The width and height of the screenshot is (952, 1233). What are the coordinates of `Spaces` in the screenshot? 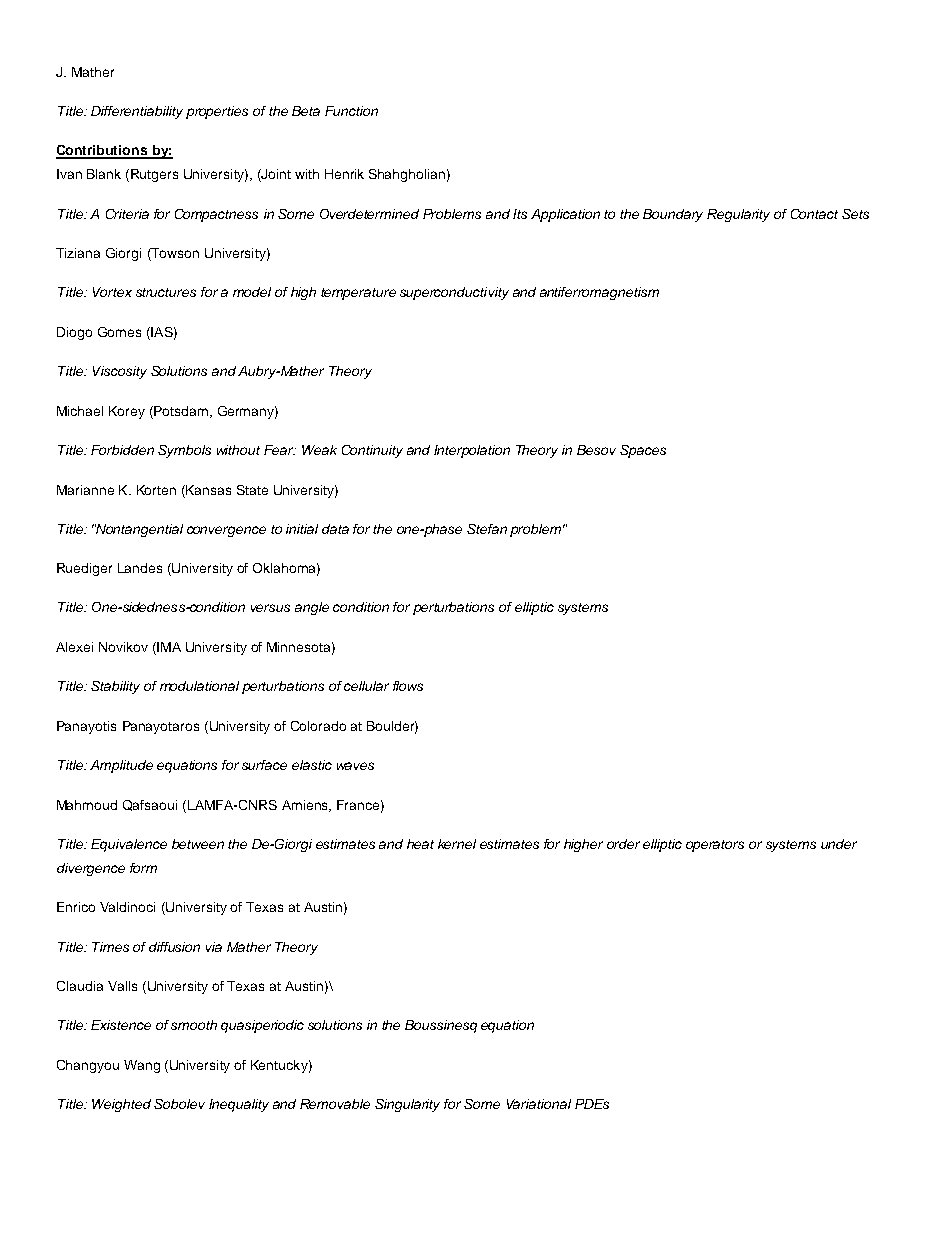 It's located at (643, 451).
